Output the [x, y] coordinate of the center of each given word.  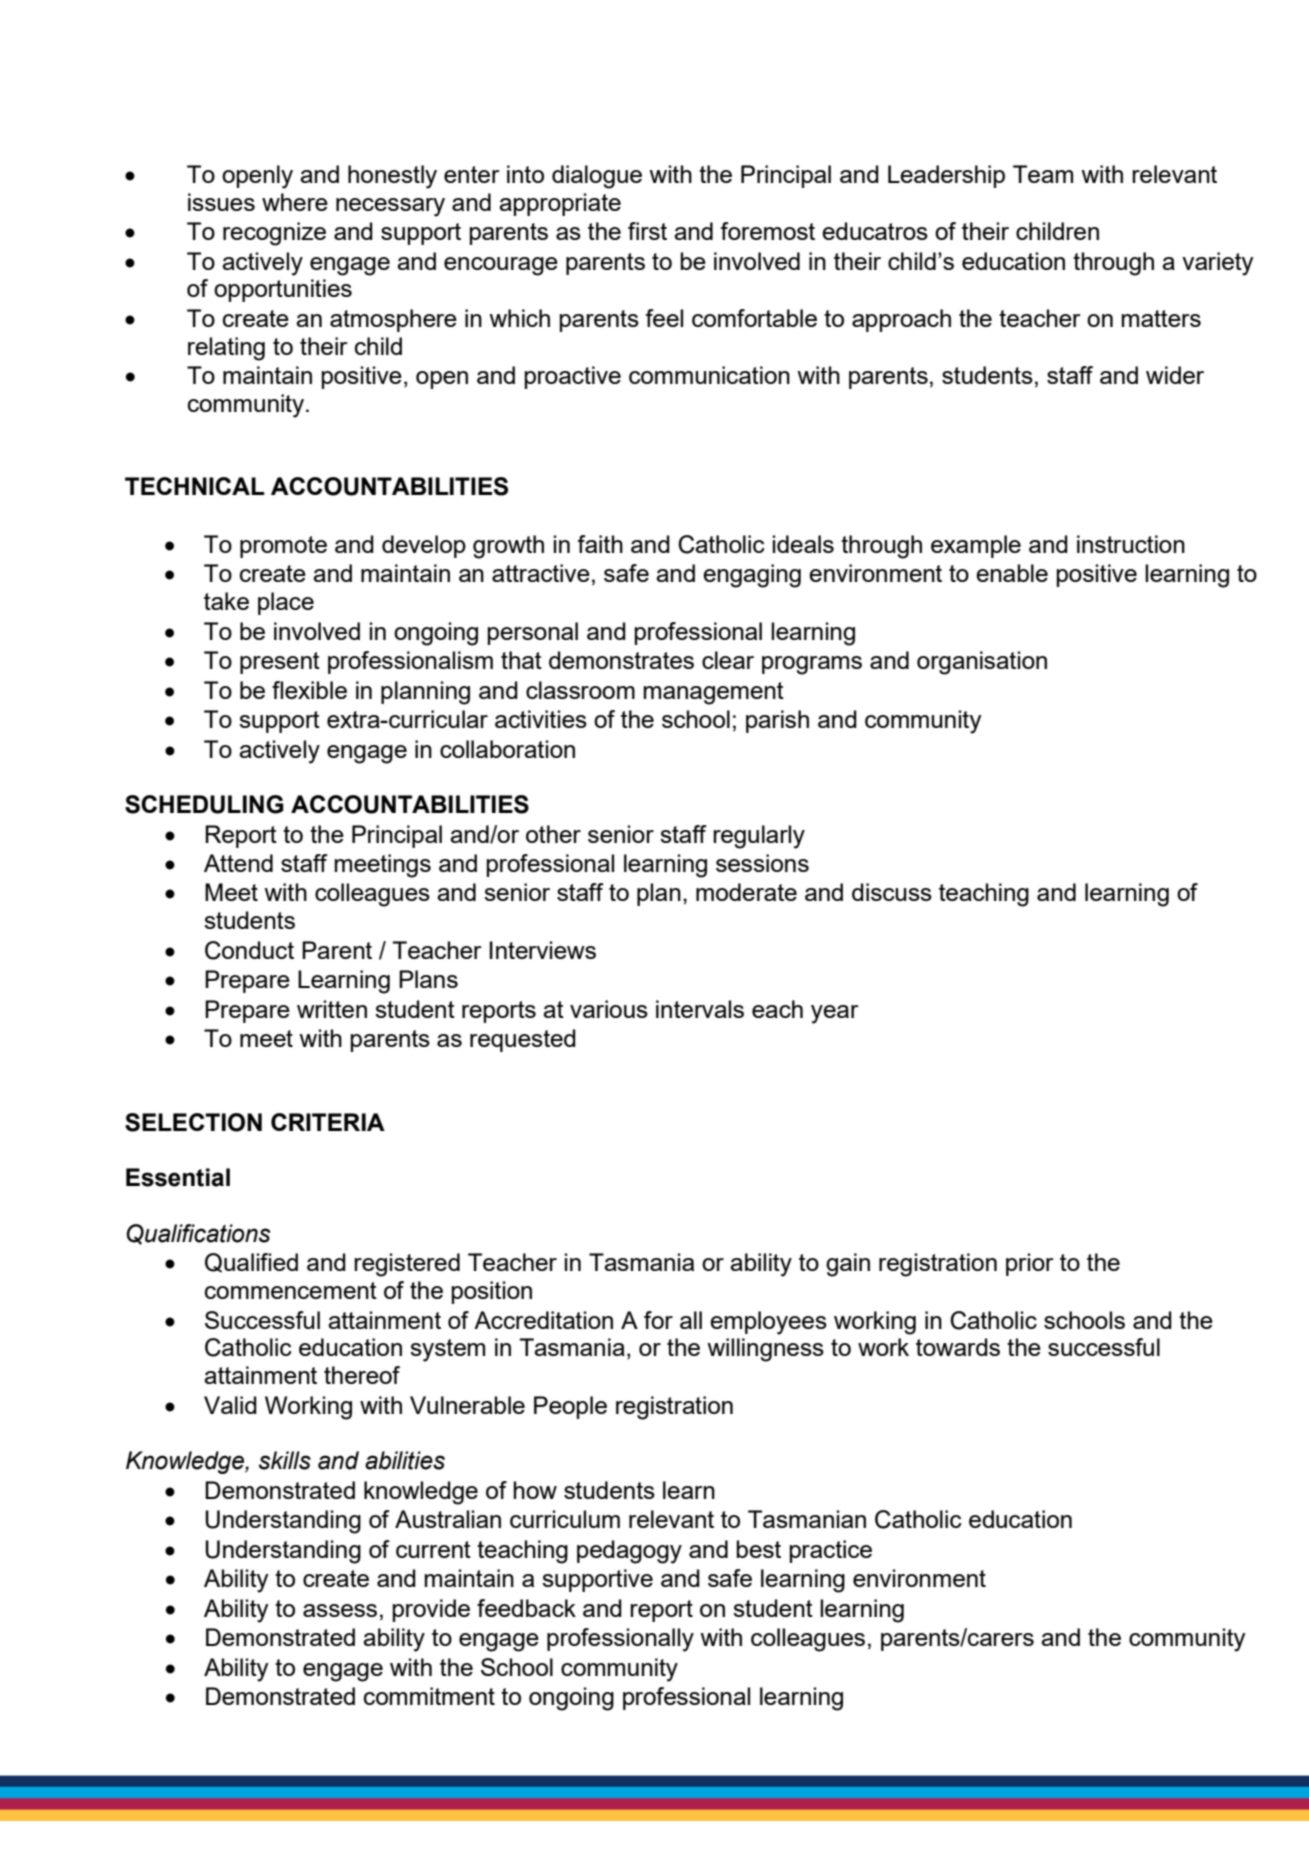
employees [768, 1323]
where [295, 202]
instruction [1131, 544]
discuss [892, 892]
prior [1030, 1264]
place [286, 603]
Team [1043, 174]
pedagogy [629, 1552]
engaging [752, 576]
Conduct [249, 950]
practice [830, 1551]
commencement [291, 1290]
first [647, 231]
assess [340, 1610]
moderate [746, 892]
